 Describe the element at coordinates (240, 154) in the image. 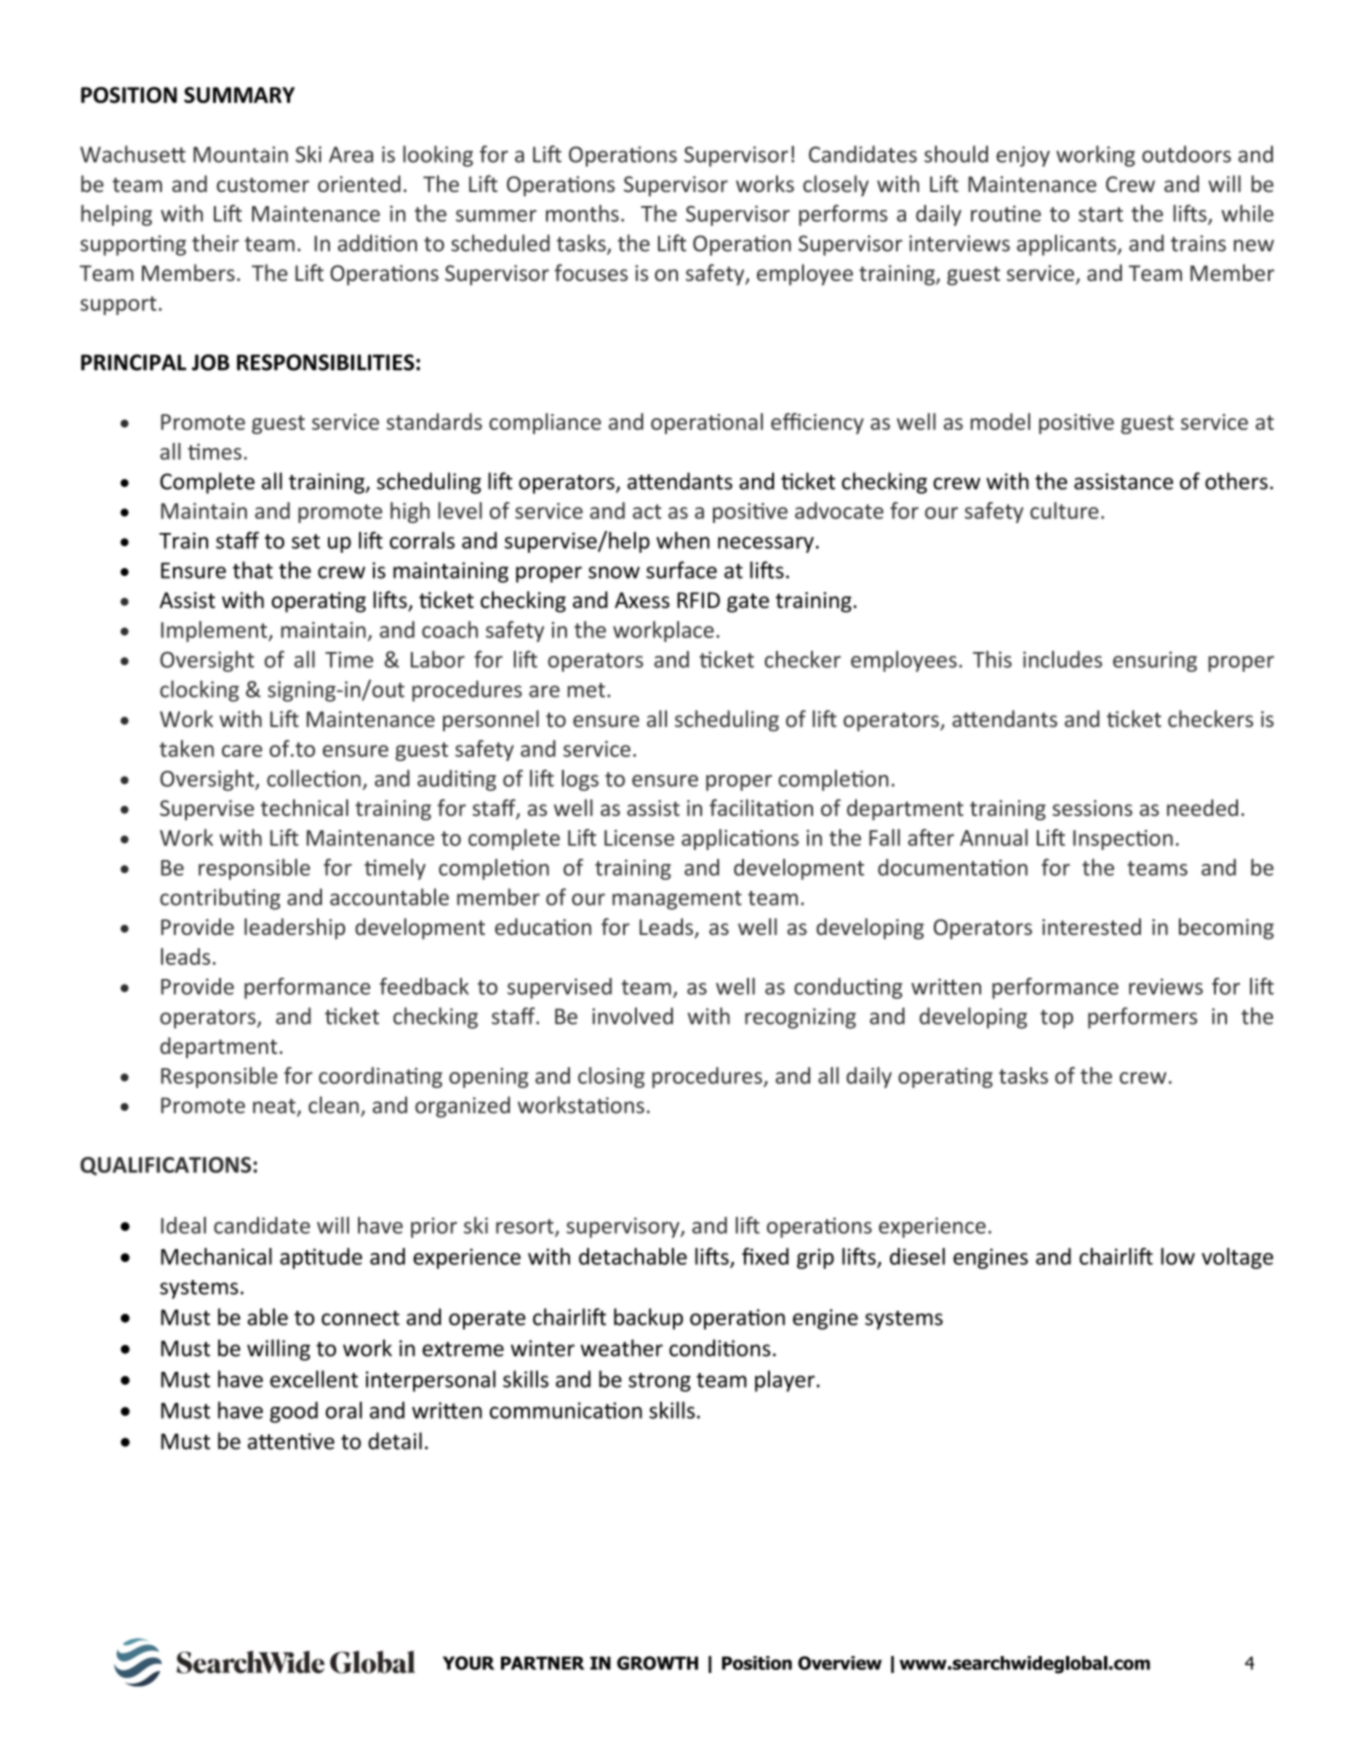

I see `Mountain` at that location.
